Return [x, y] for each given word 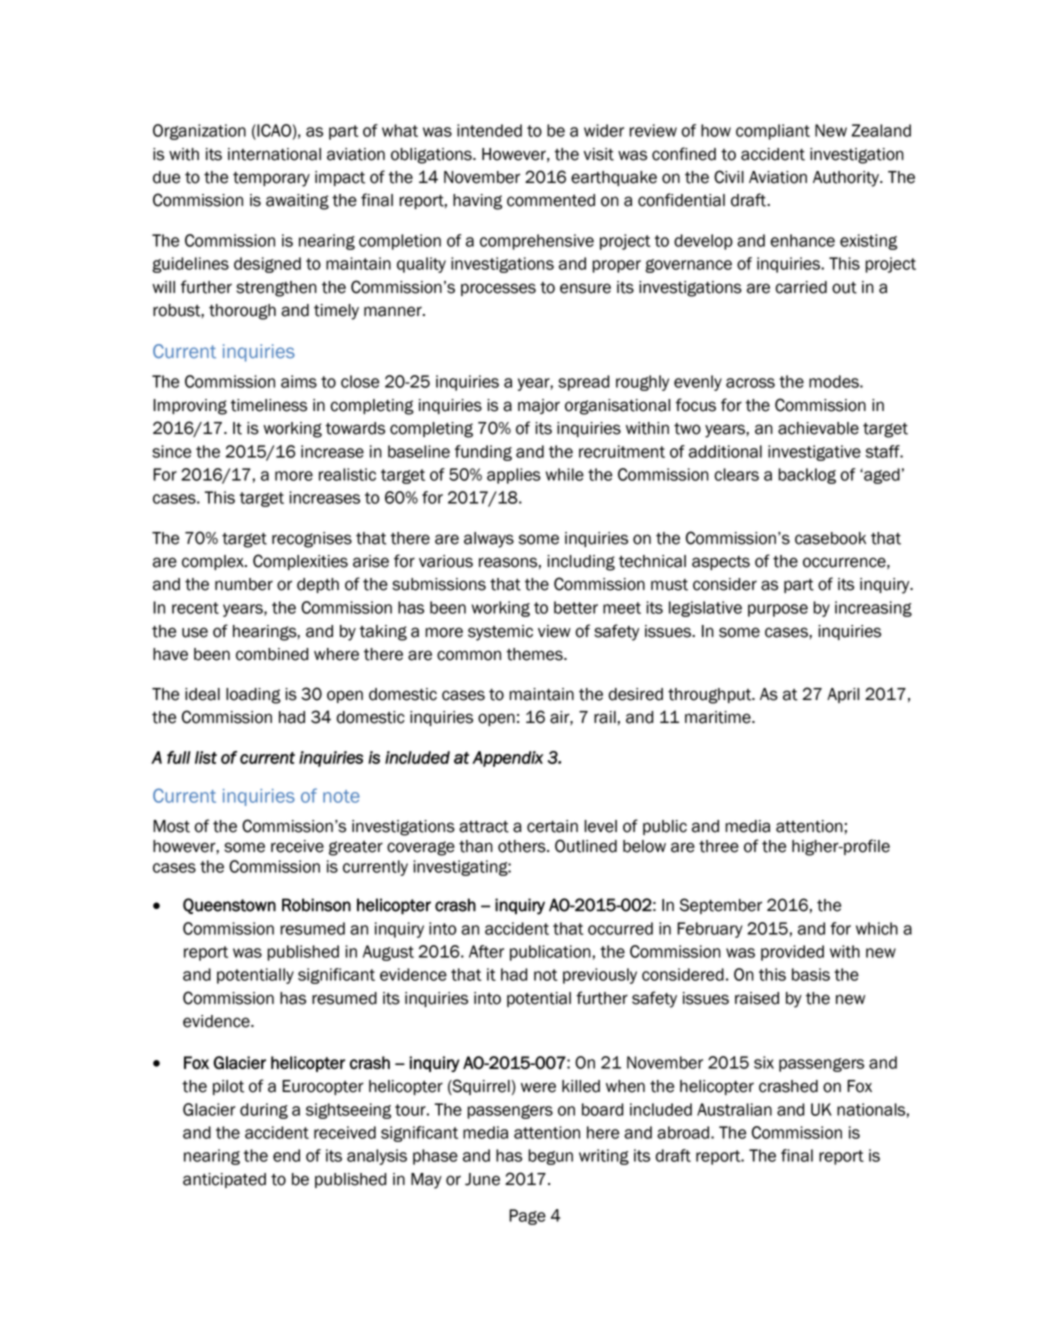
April [843, 695]
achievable [818, 428]
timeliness [268, 405]
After [486, 951]
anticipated [224, 1180]
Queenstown [229, 906]
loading [253, 696]
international [274, 154]
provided [792, 953]
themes [535, 654]
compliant [773, 132]
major [539, 406]
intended [489, 130]
